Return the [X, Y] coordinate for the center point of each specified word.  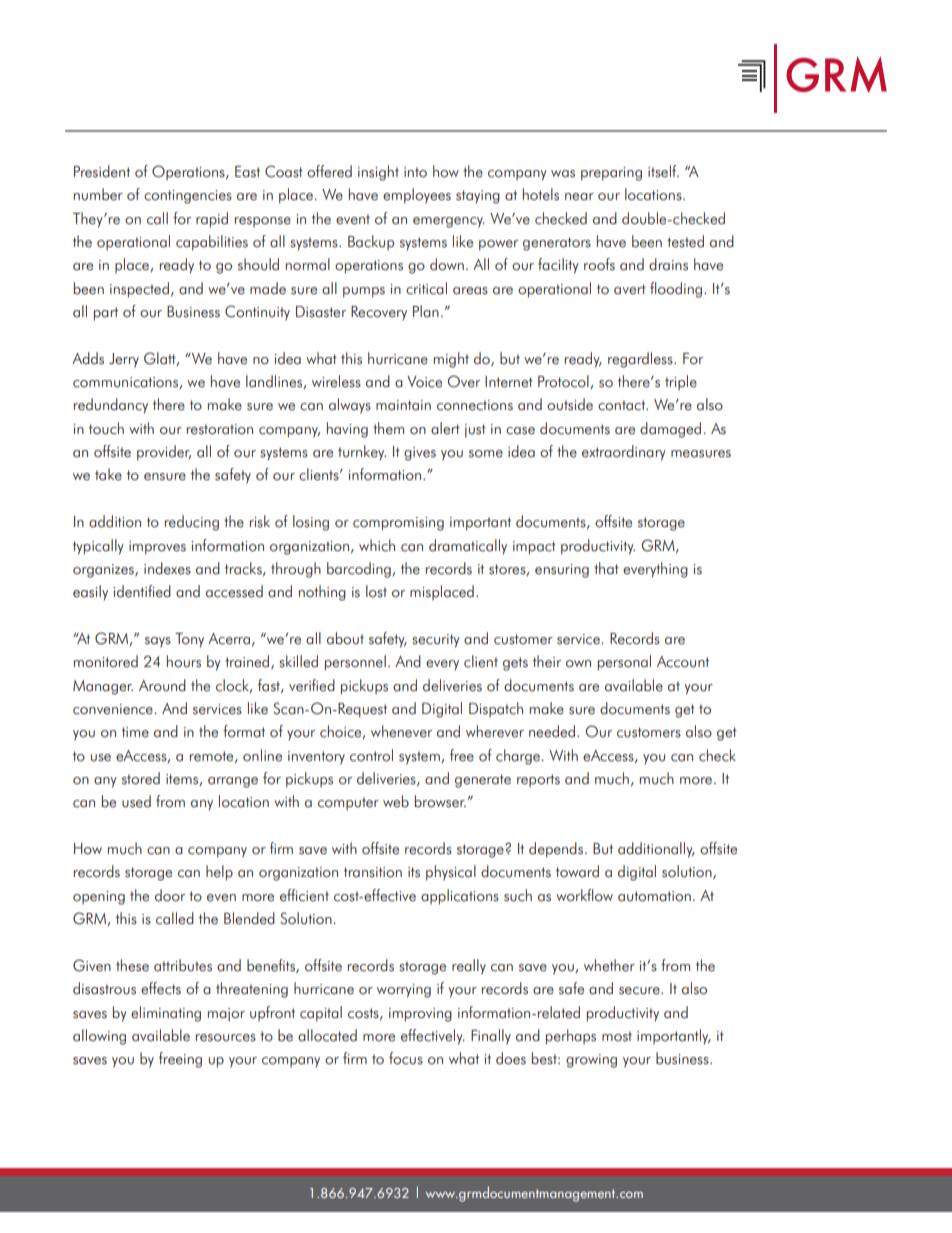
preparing [611, 174]
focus [406, 1058]
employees [417, 196]
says [158, 642]
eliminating [166, 1014]
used [136, 801]
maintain [403, 405]
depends [556, 850]
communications [126, 383]
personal [624, 663]
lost [376, 591]
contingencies [188, 197]
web [396, 801]
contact [623, 405]
